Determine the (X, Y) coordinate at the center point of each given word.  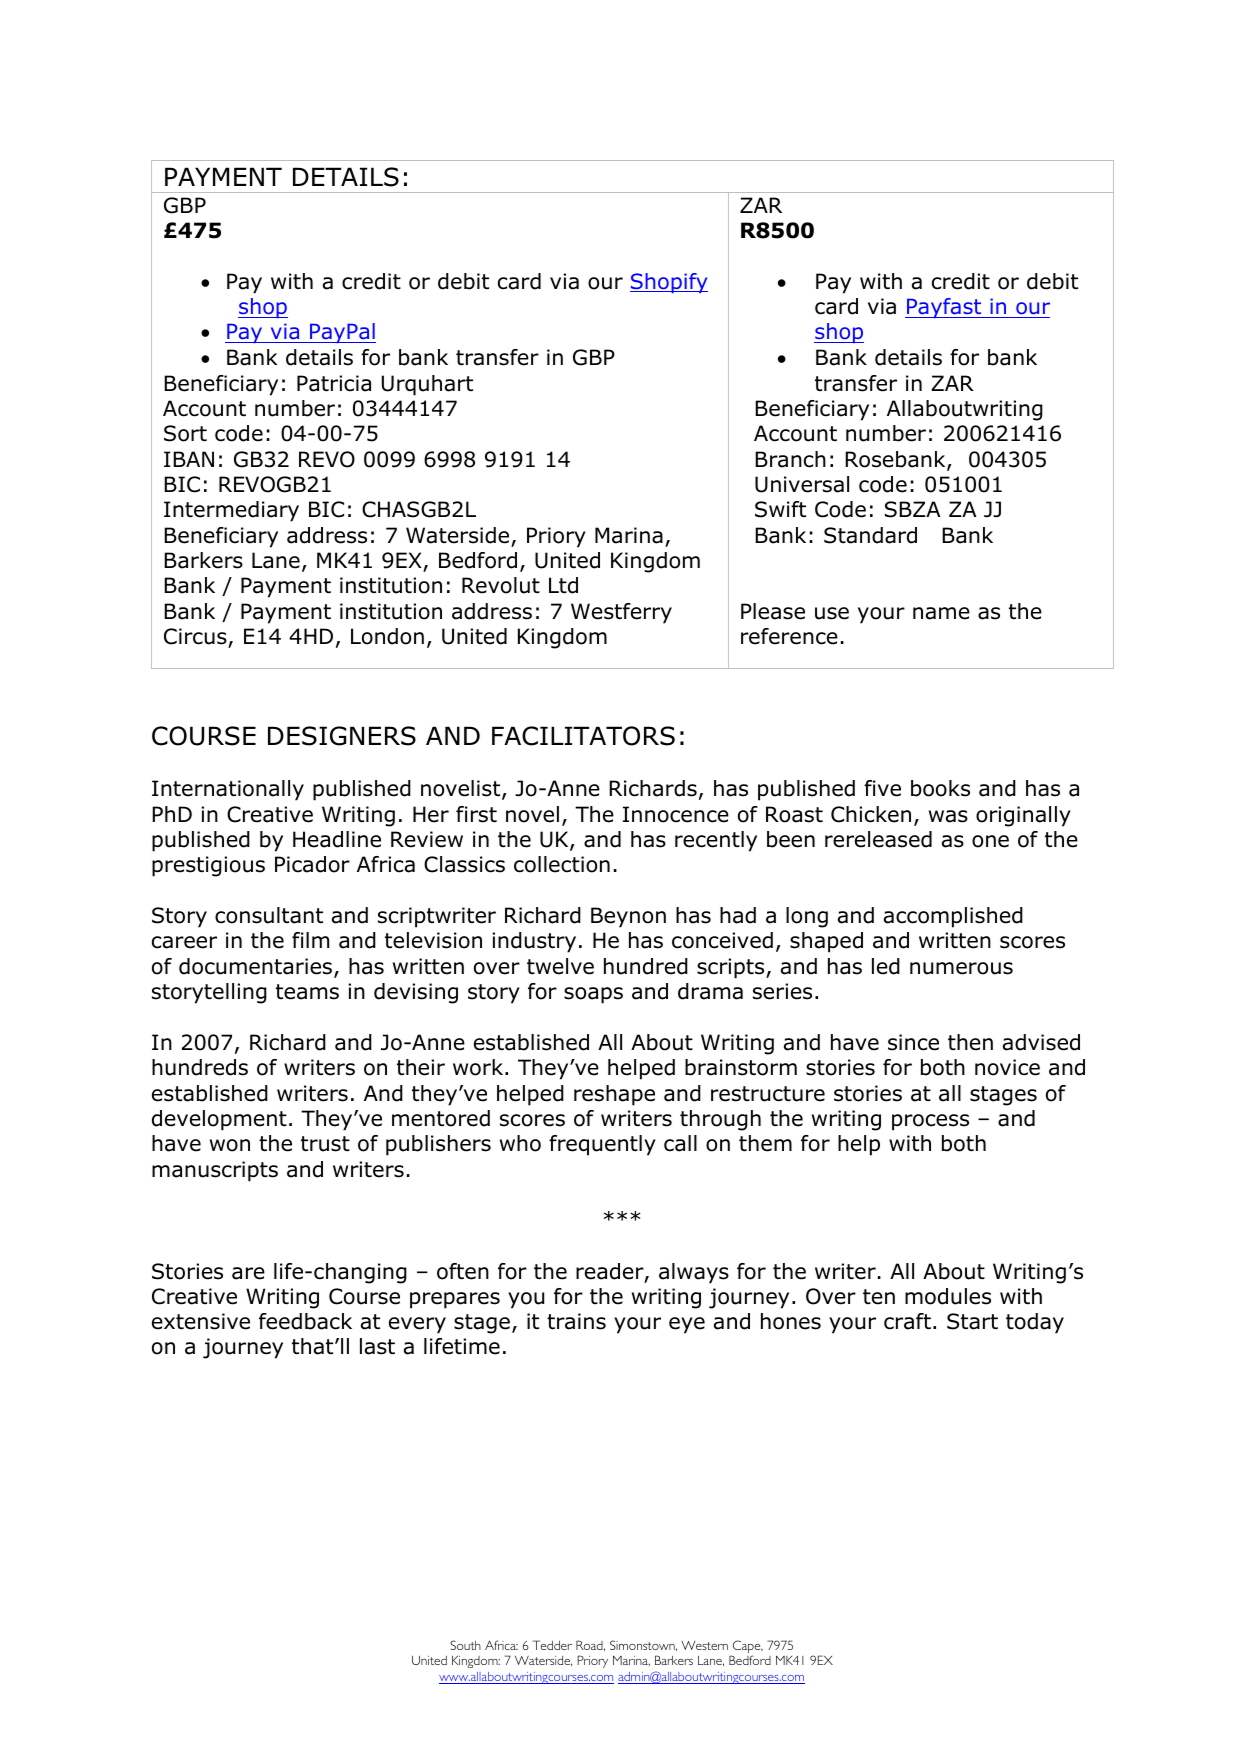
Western (704, 1645)
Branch (790, 459)
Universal (802, 484)
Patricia (334, 383)
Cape (747, 1648)
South (465, 1645)
